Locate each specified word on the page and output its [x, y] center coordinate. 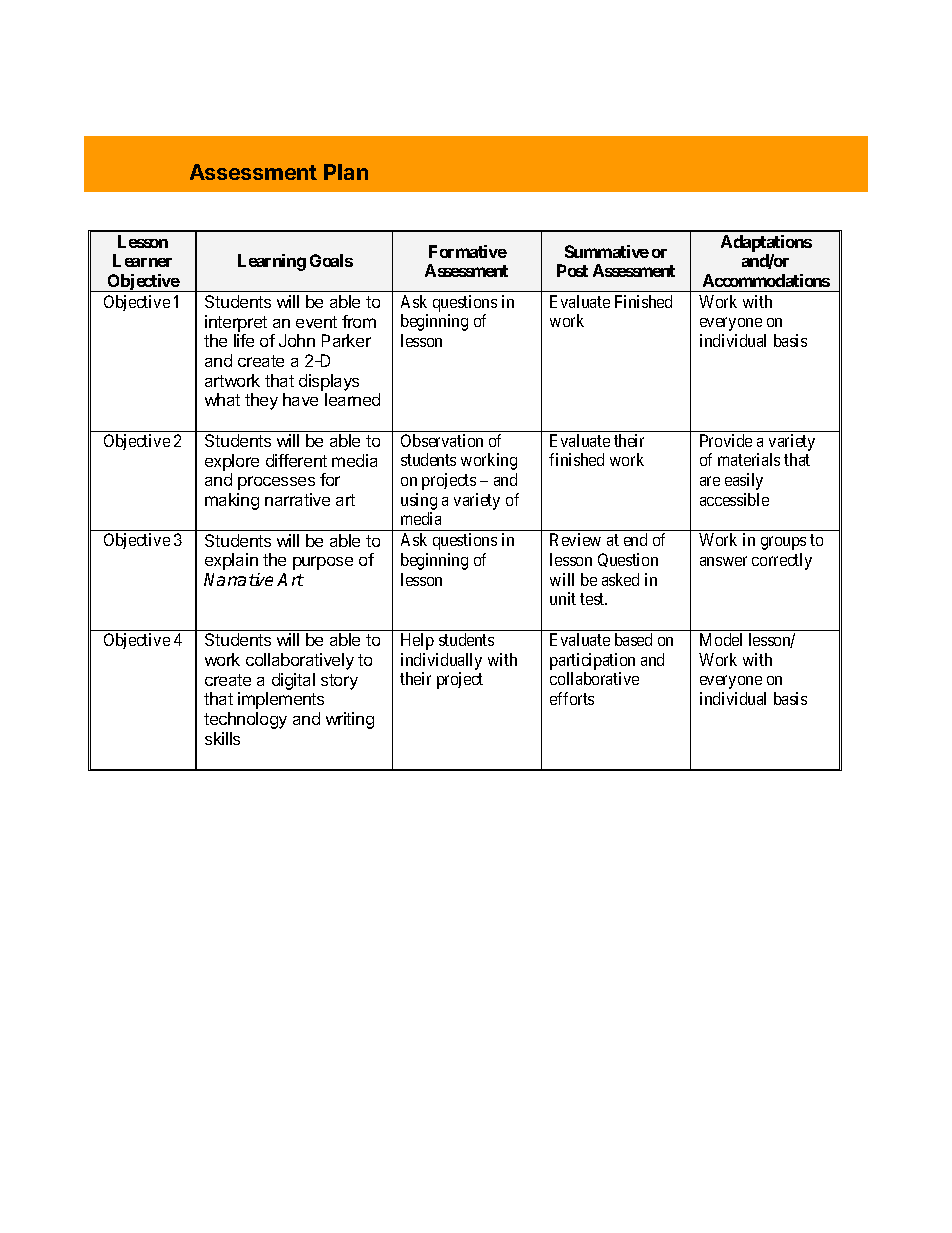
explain [231, 561]
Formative [468, 251]
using [419, 501]
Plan [346, 172]
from [359, 321]
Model [721, 639]
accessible [734, 499]
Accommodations [766, 280]
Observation [442, 440]
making [232, 501]
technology [245, 720]
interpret [236, 323]
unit [563, 598]
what [222, 399]
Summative [607, 251]
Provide [726, 440]
